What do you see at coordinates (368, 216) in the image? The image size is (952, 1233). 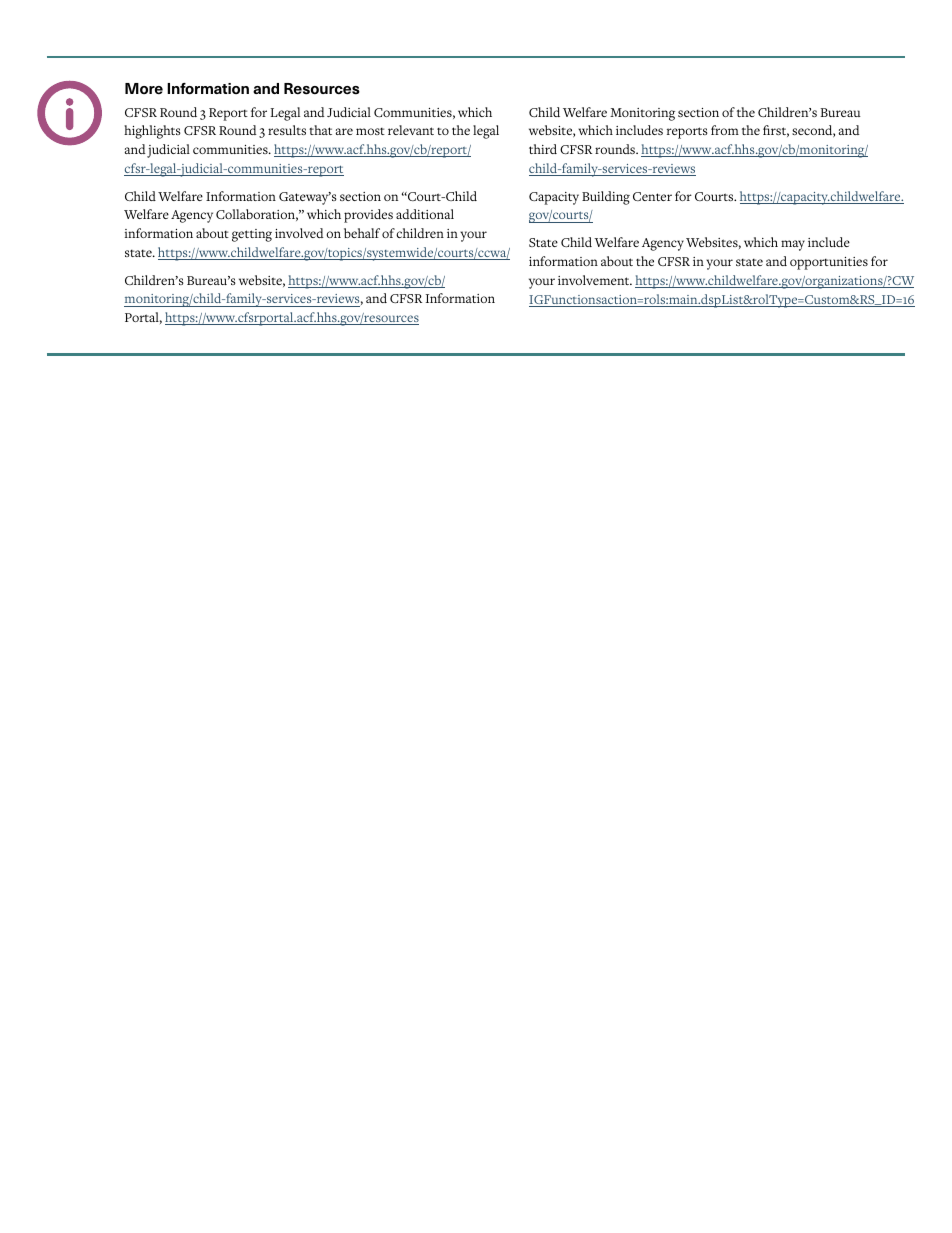 I see `provides` at bounding box center [368, 216].
